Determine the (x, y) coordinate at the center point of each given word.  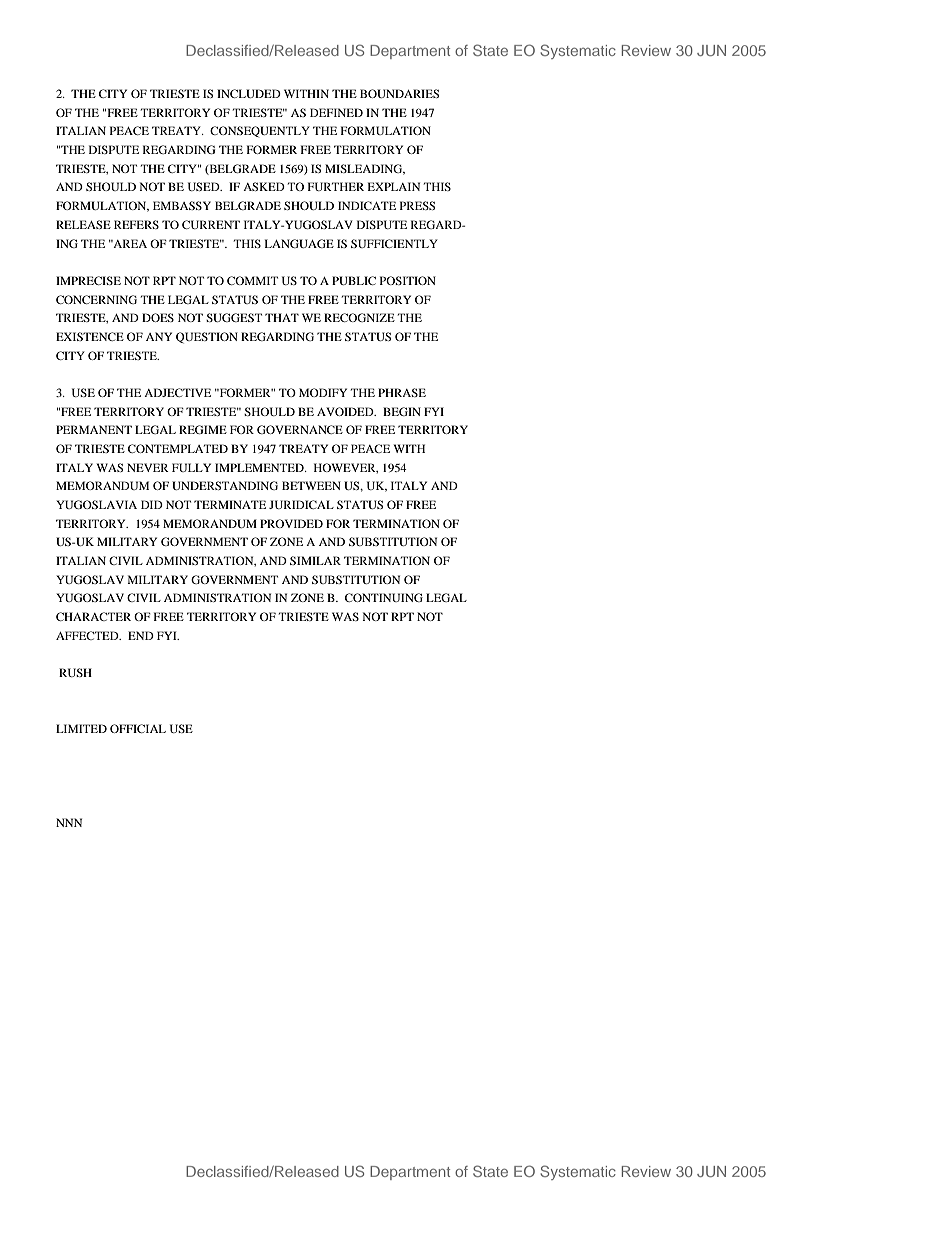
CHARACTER (93, 616)
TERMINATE (230, 504)
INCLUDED (249, 93)
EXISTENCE (90, 336)
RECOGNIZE (359, 317)
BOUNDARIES (399, 93)
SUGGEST (234, 317)
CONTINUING (384, 597)
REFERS (136, 224)
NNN (69, 822)
